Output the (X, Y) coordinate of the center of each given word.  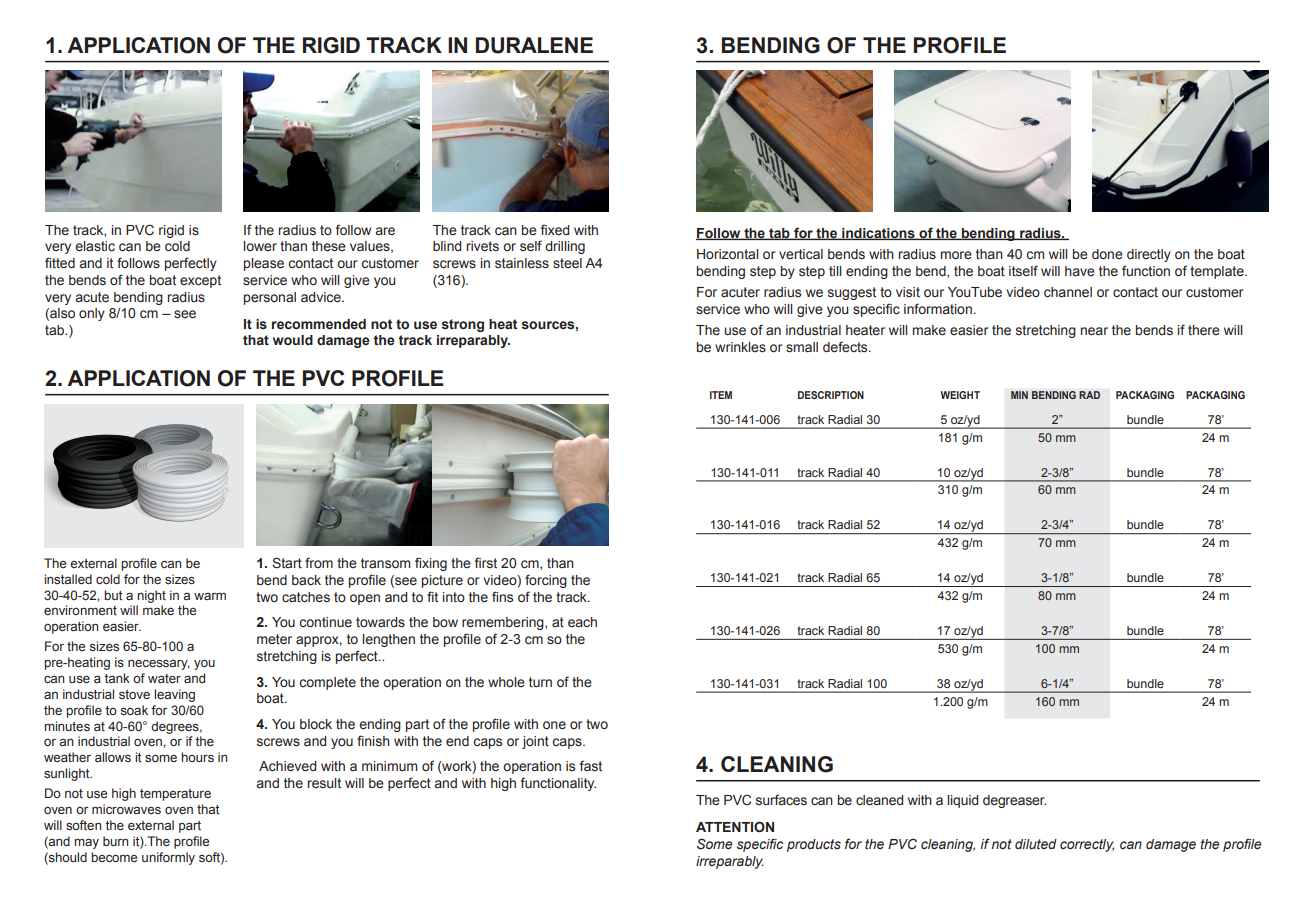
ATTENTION (735, 827)
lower (260, 246)
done (1107, 254)
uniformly (168, 858)
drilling (565, 247)
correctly (1087, 845)
